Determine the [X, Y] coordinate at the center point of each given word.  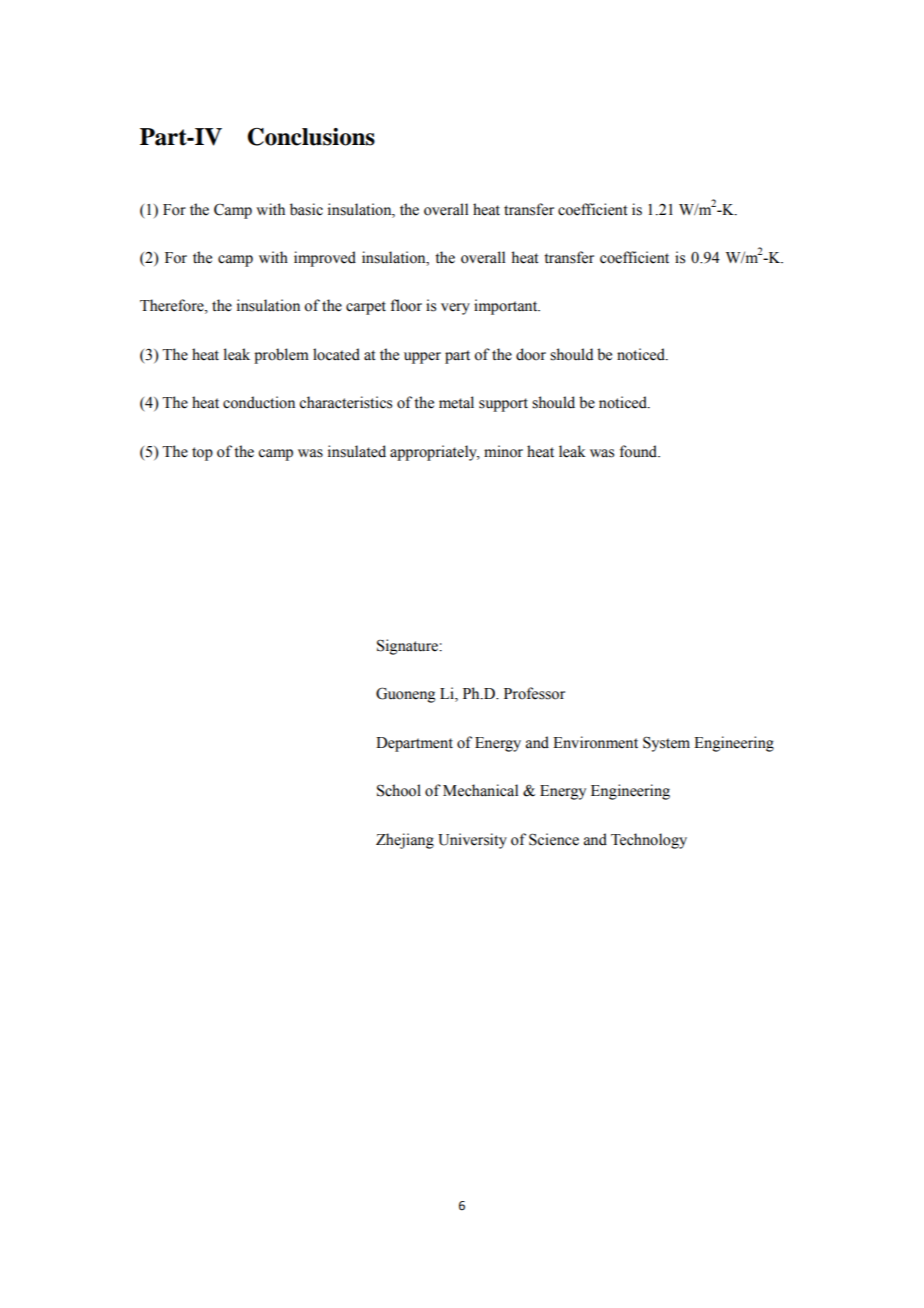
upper [422, 358]
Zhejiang [405, 841]
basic [306, 209]
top [202, 454]
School [399, 790]
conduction [259, 402]
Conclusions [311, 137]
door [531, 354]
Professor [534, 693]
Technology [649, 841]
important [507, 307]
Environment [595, 742]
